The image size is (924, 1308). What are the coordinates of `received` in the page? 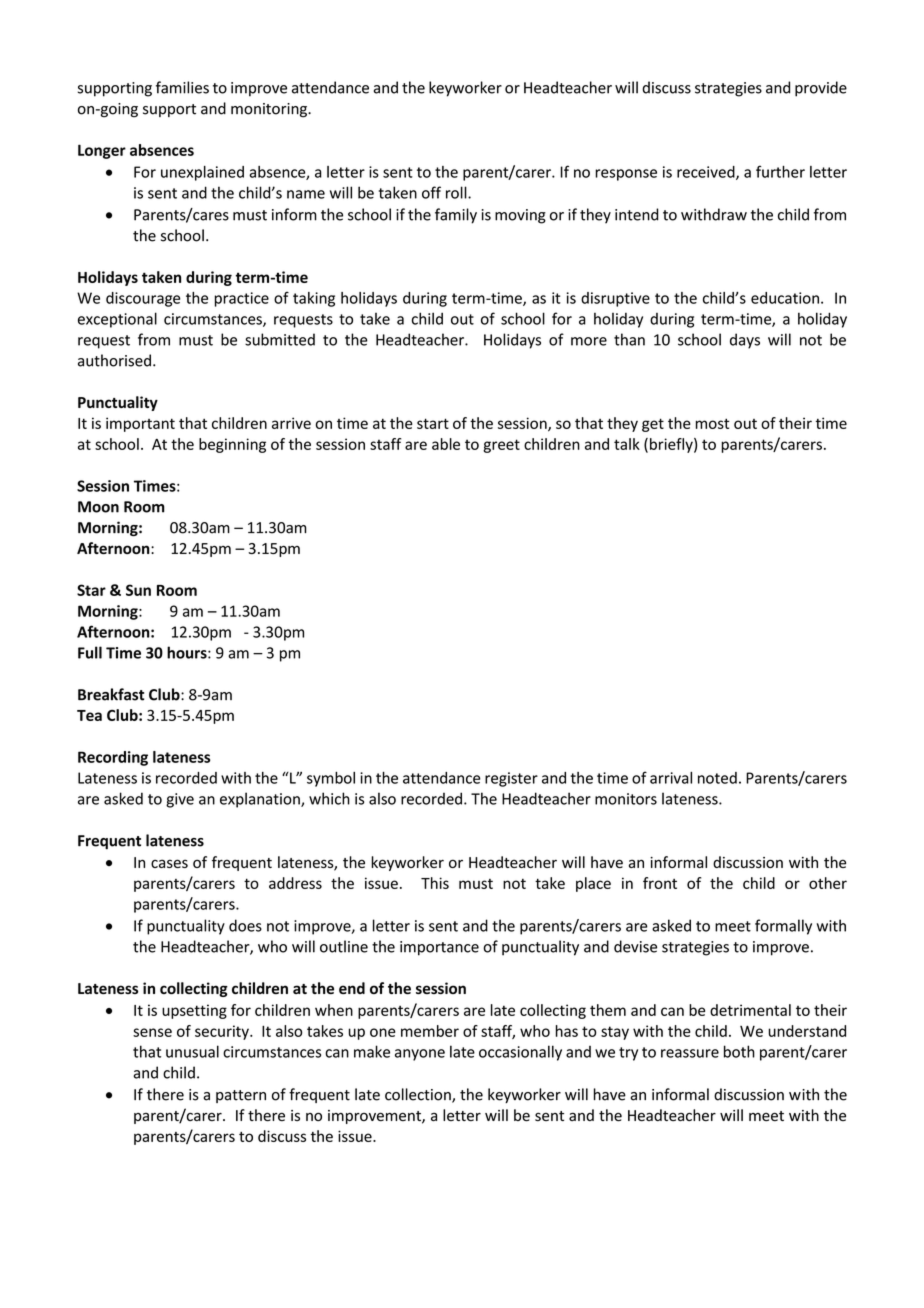 It's located at (707, 173).
